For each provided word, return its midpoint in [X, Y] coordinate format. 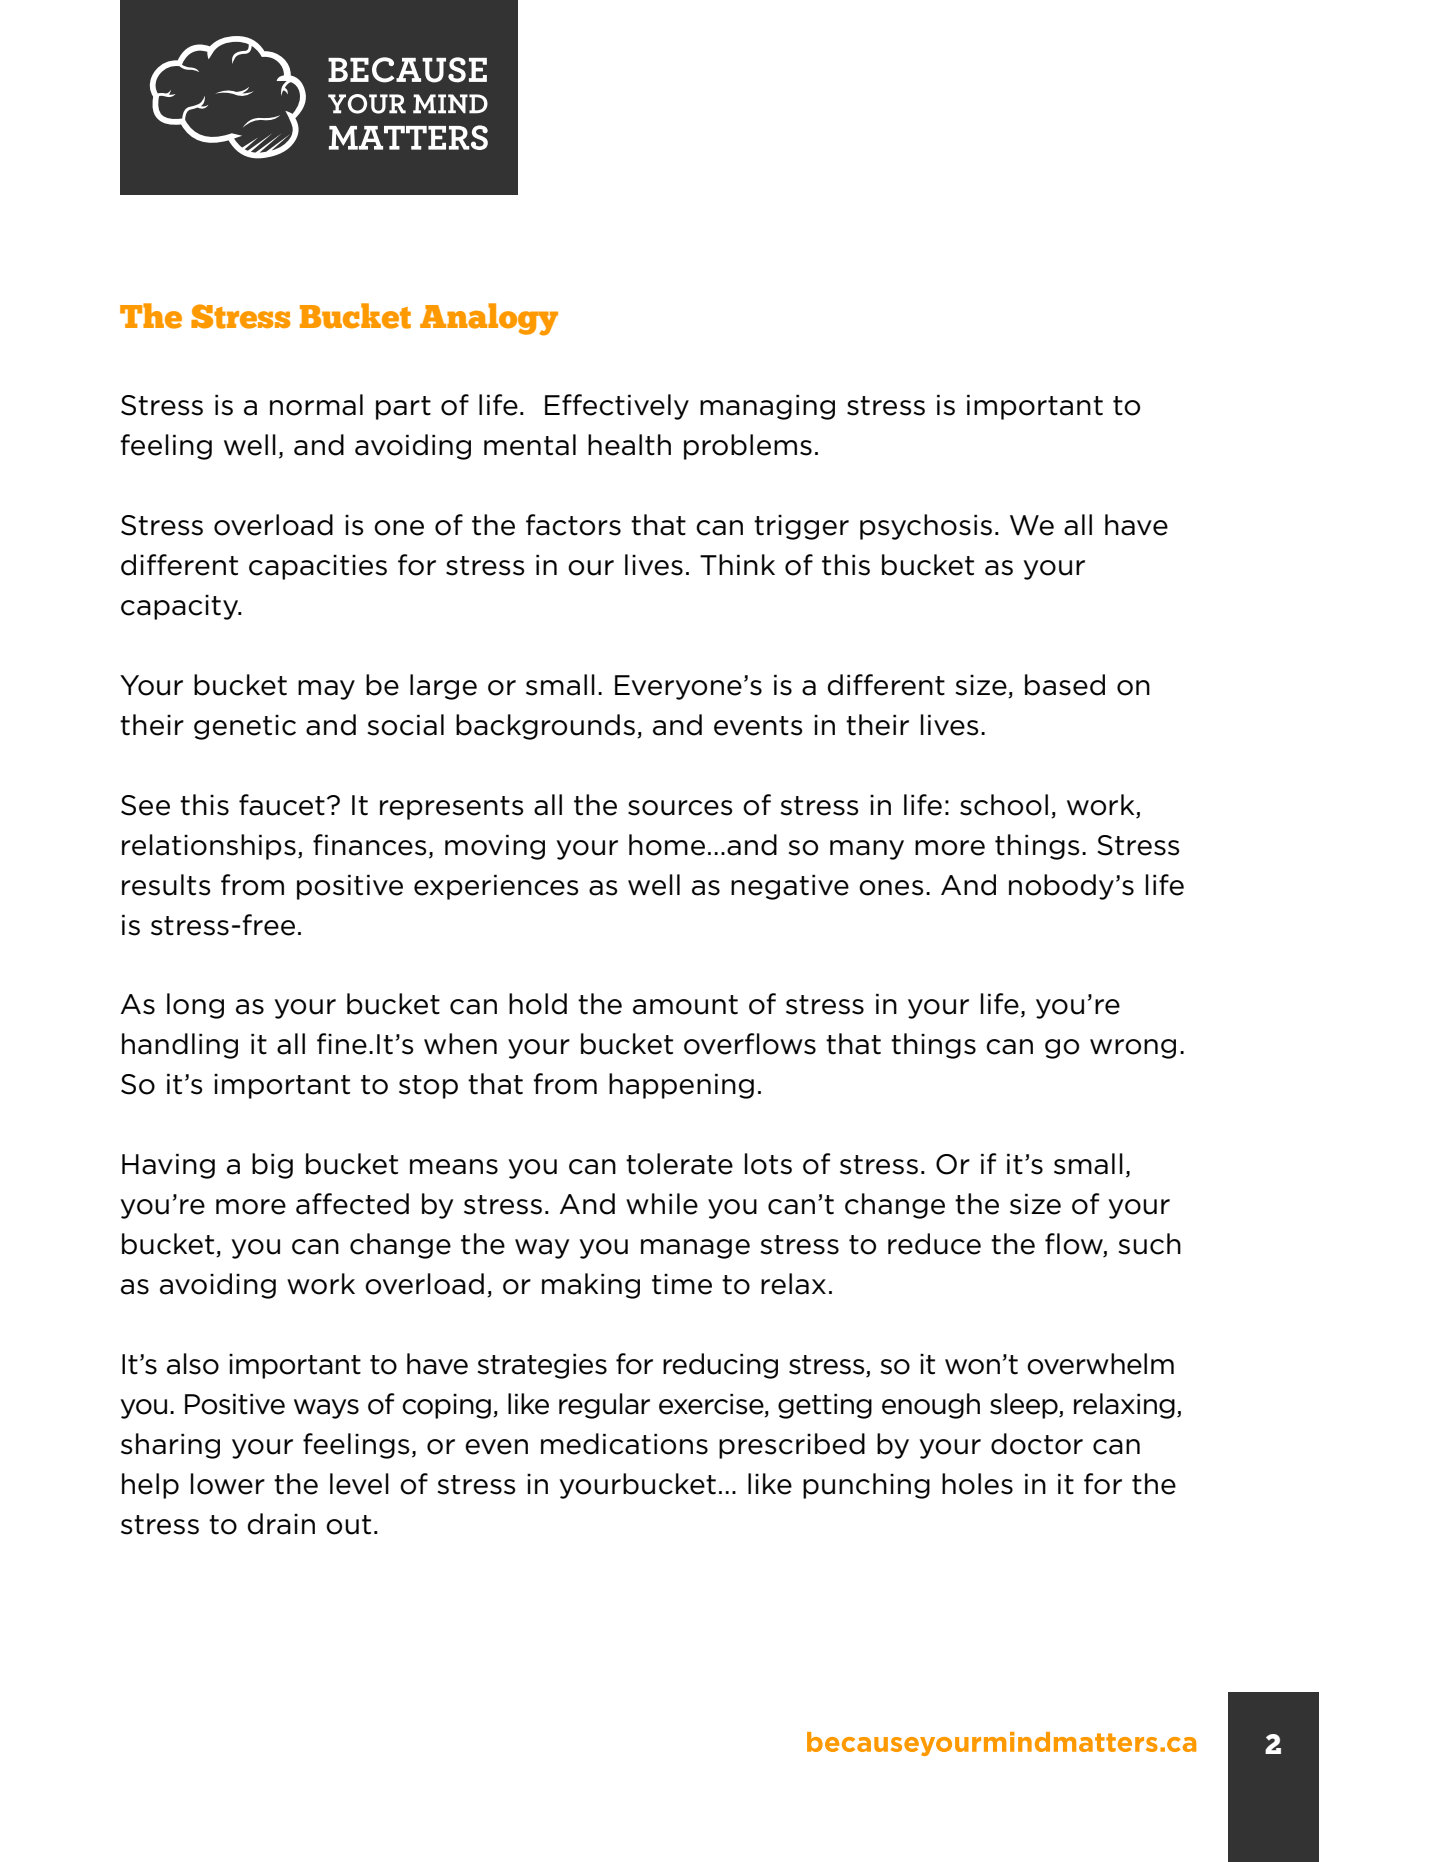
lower [228, 1484]
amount [685, 1005]
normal [316, 405]
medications [624, 1444]
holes [977, 1484]
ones [891, 888]
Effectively [617, 407]
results [166, 885]
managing [767, 407]
